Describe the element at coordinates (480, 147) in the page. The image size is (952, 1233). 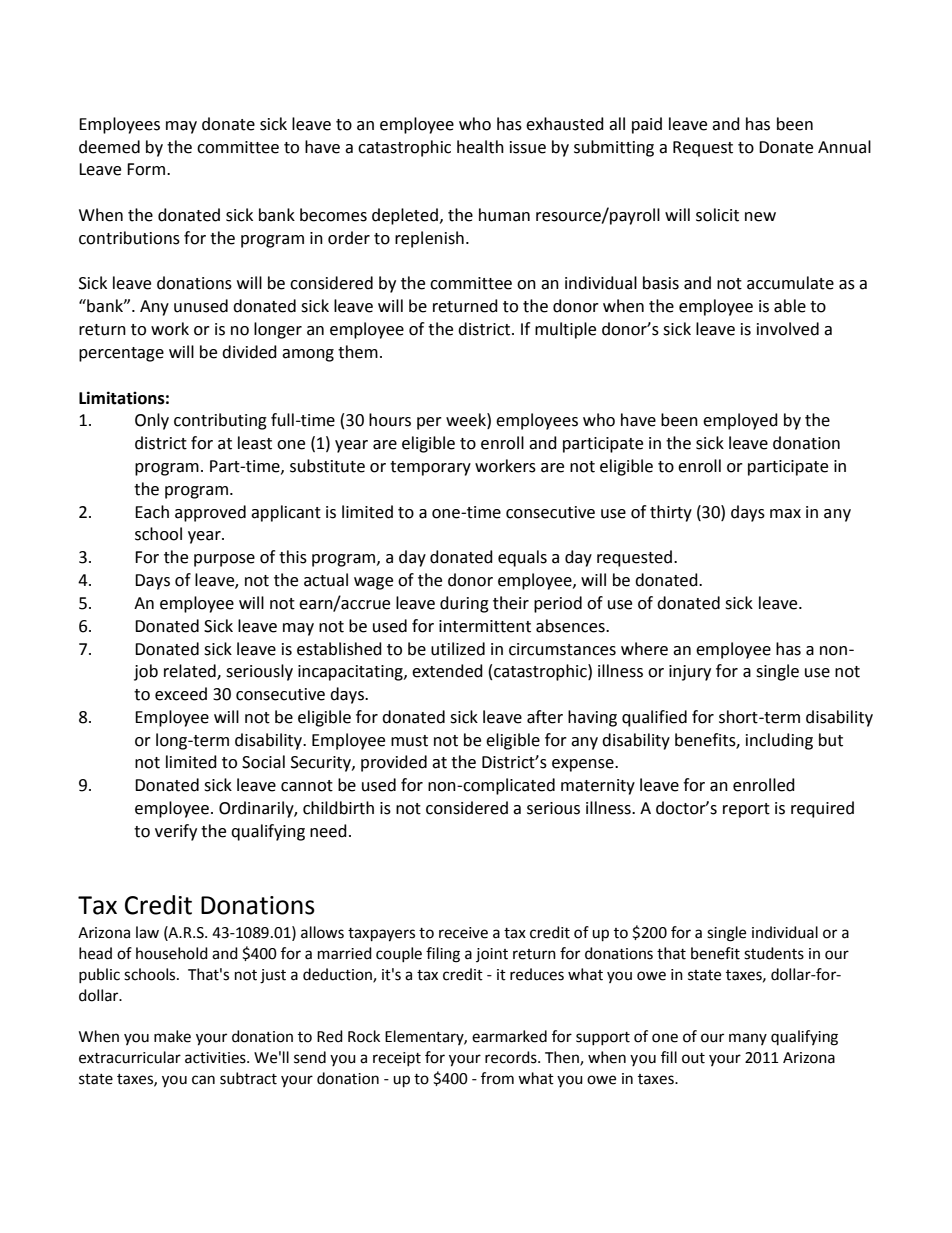
I see `health` at that location.
